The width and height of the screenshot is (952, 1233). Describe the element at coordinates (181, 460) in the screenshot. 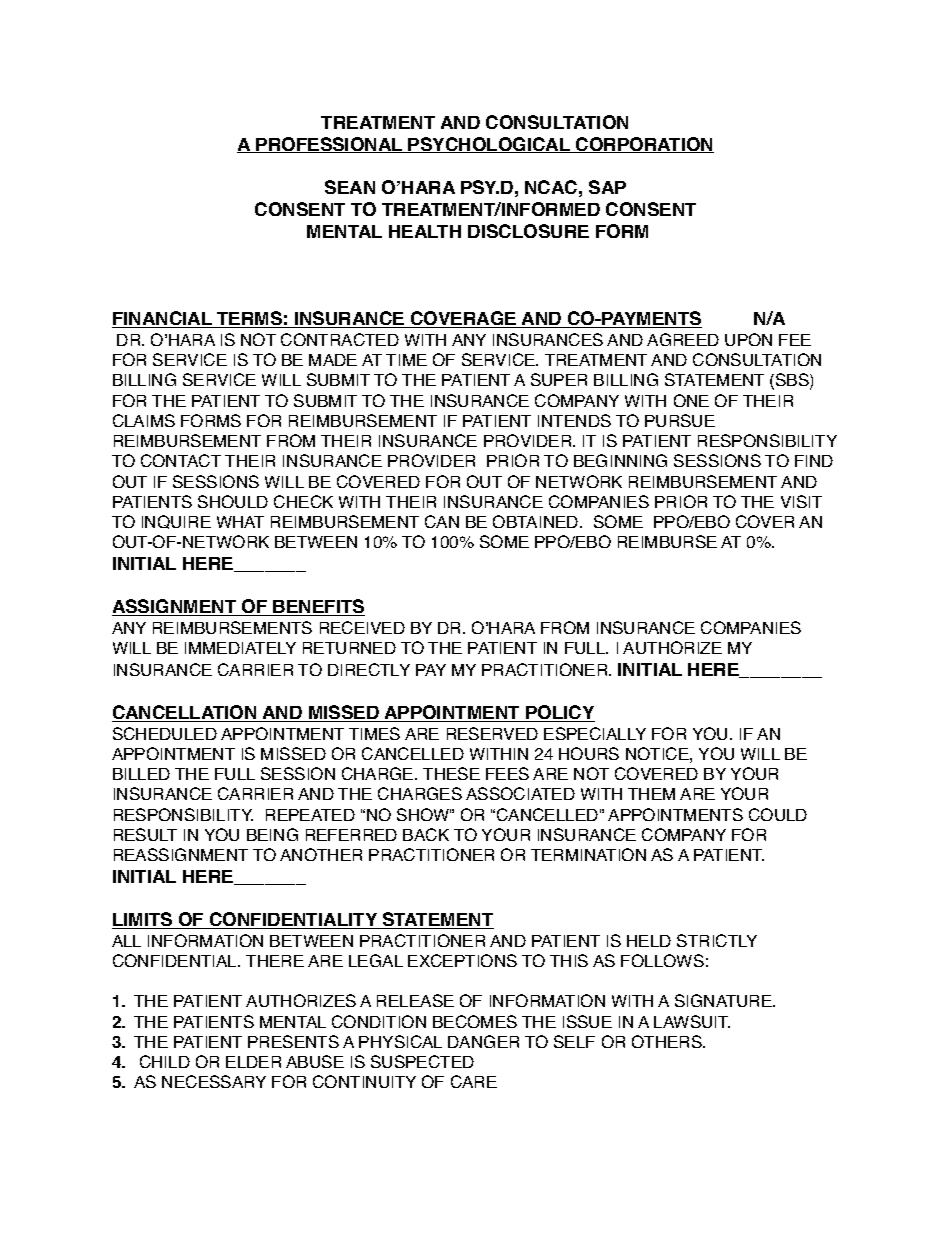

I see `CONTACT` at that location.
